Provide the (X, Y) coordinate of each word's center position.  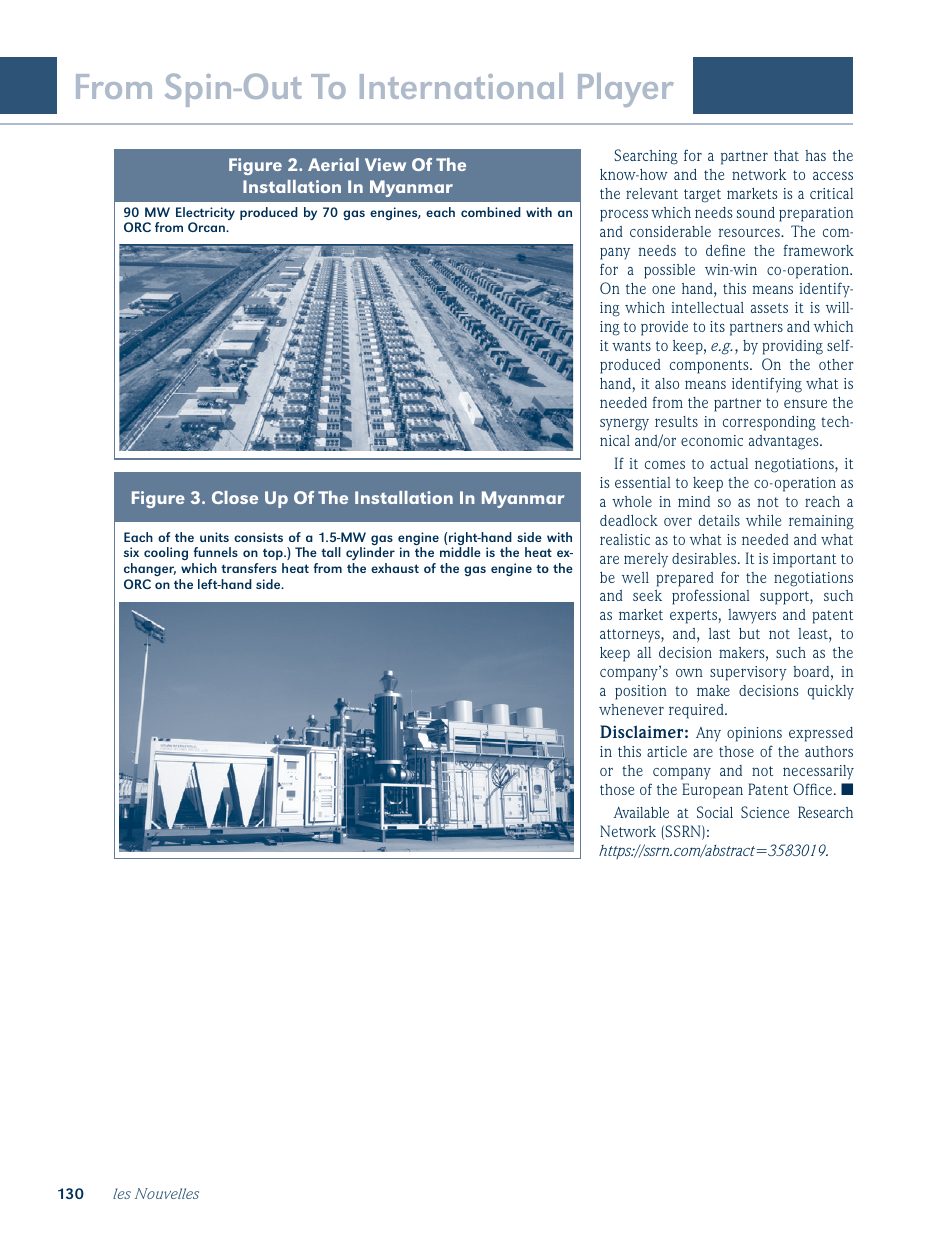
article (667, 751)
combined (491, 212)
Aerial (333, 164)
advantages (785, 442)
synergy (624, 424)
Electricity (205, 215)
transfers (249, 568)
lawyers (752, 616)
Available (641, 812)
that (786, 155)
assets (769, 308)
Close (235, 497)
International (461, 86)
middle (460, 552)
